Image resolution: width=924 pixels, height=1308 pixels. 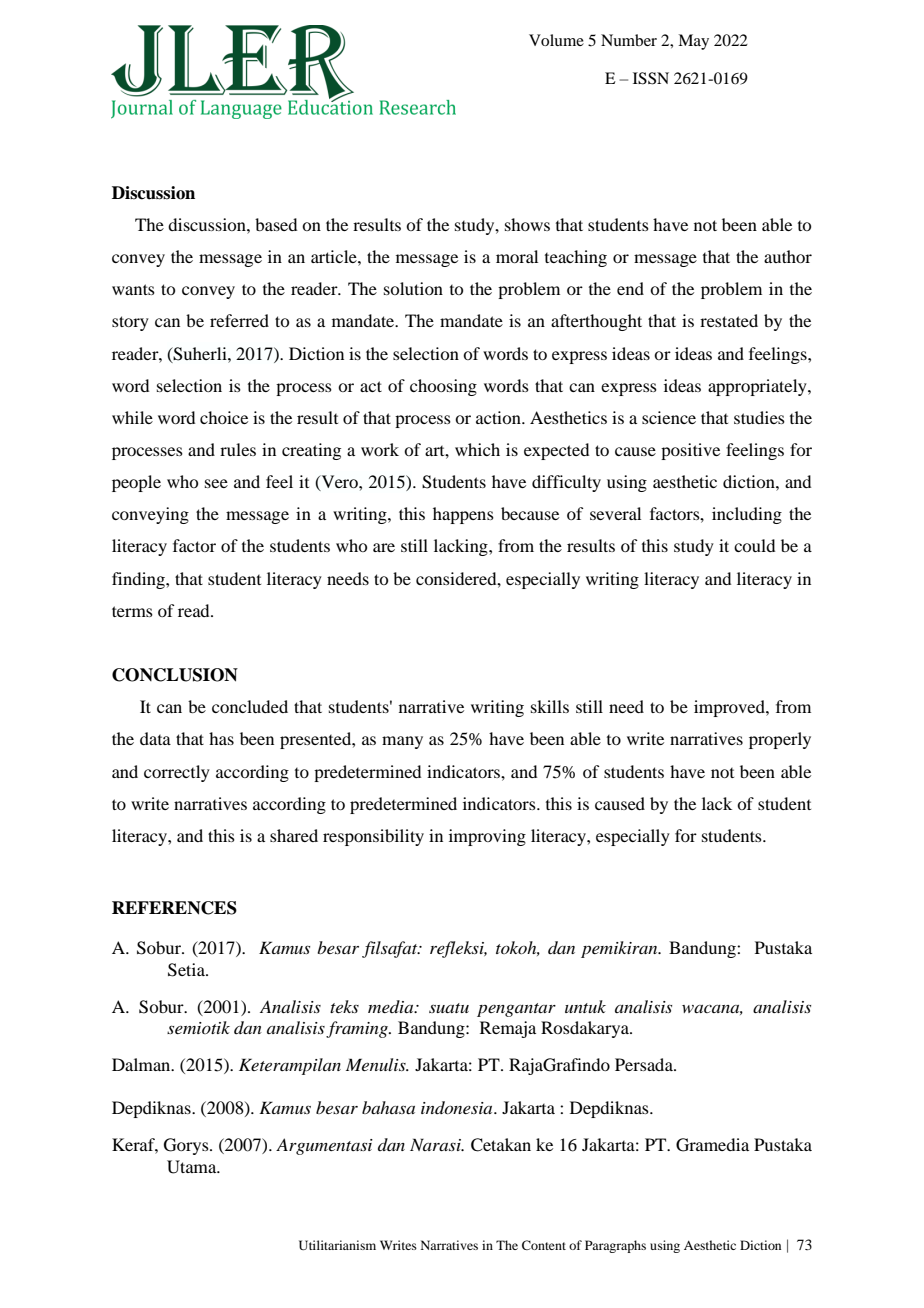 What do you see at coordinates (550, 706) in the document?
I see `skills` at bounding box center [550, 706].
